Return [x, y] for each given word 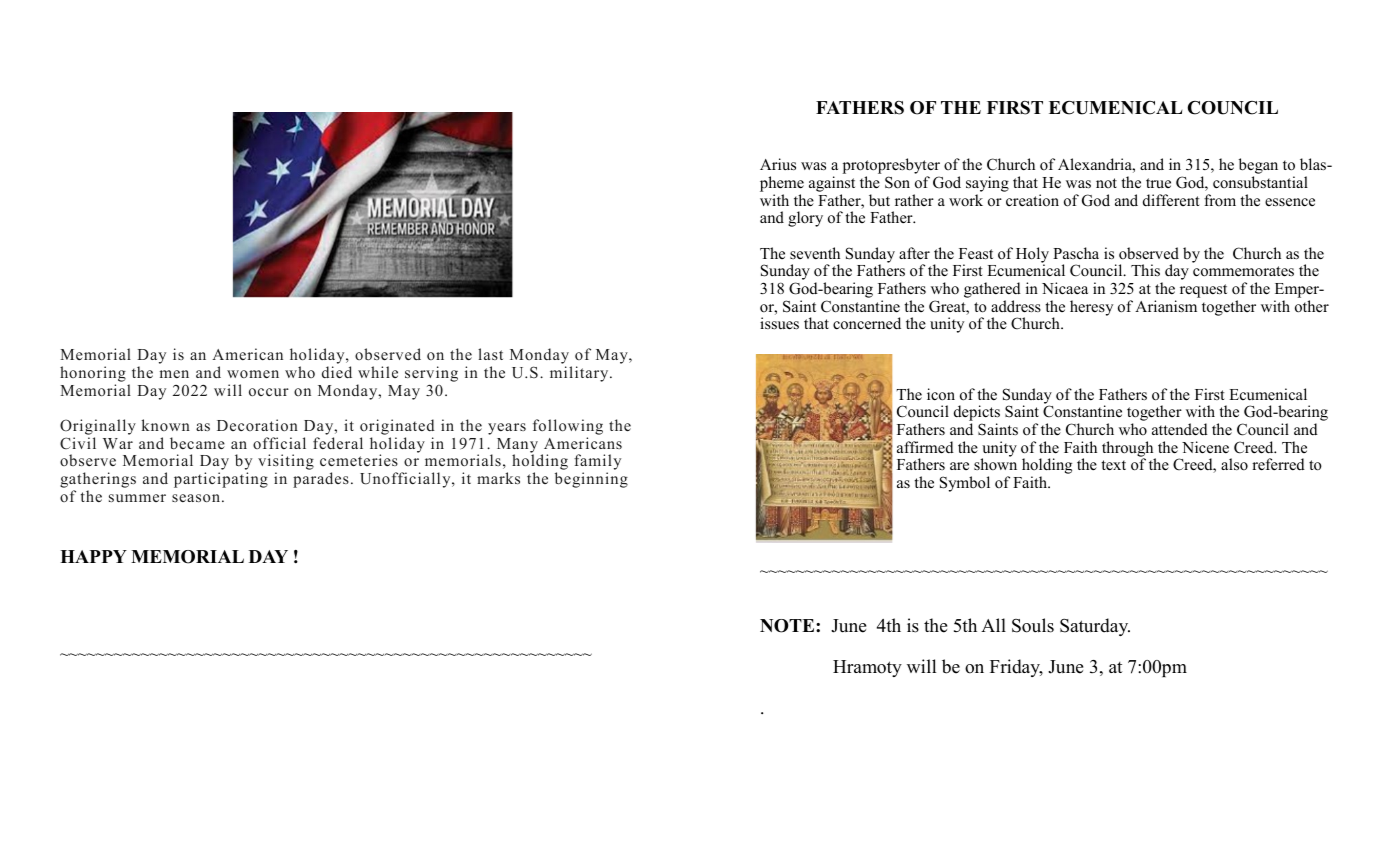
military [580, 374]
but [879, 200]
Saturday [1095, 627]
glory [805, 219]
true [1158, 183]
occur [269, 392]
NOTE [788, 626]
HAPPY [93, 556]
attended [1180, 429]
